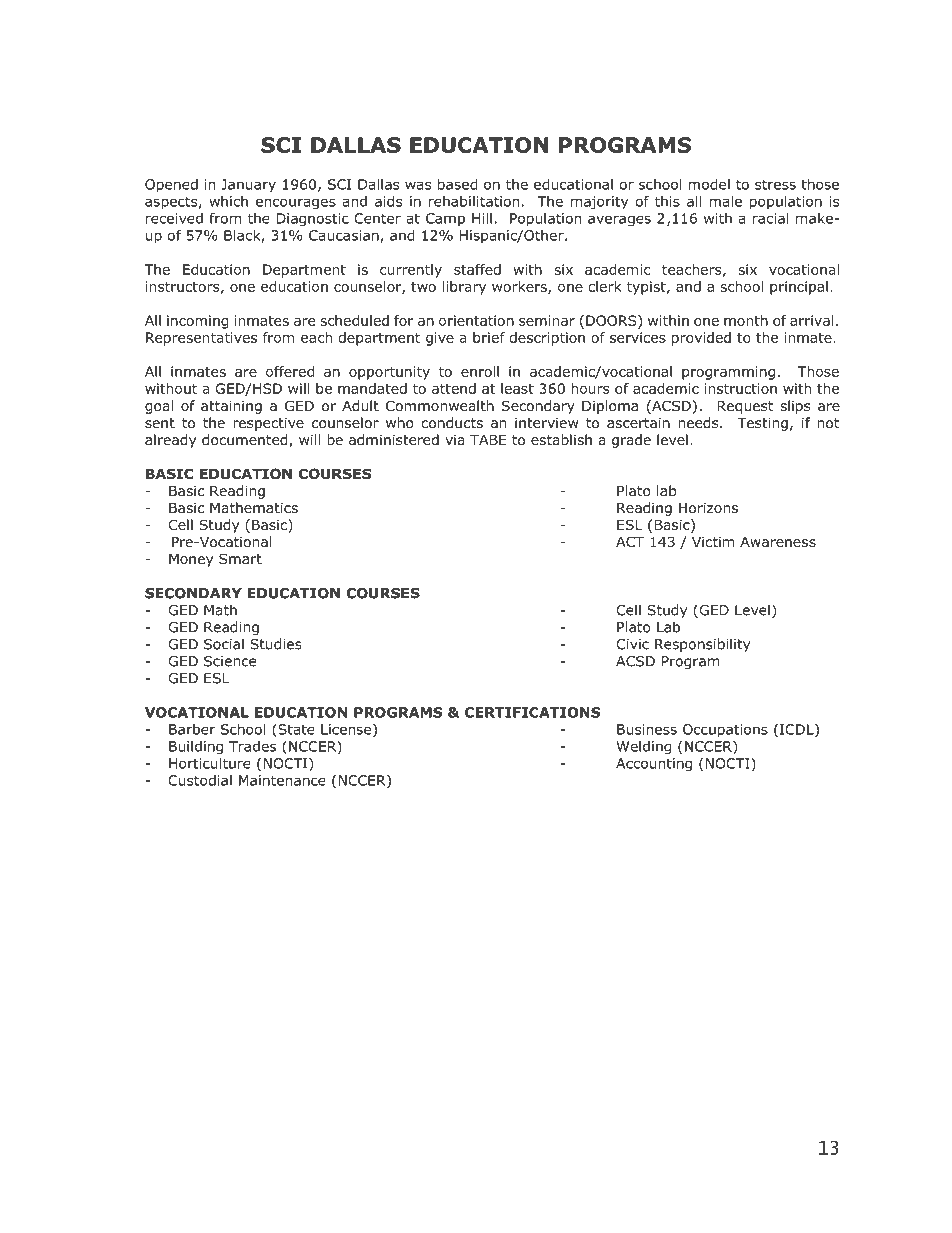 The width and height of the document is (952, 1233). What do you see at coordinates (246, 441) in the document?
I see `documented` at bounding box center [246, 441].
